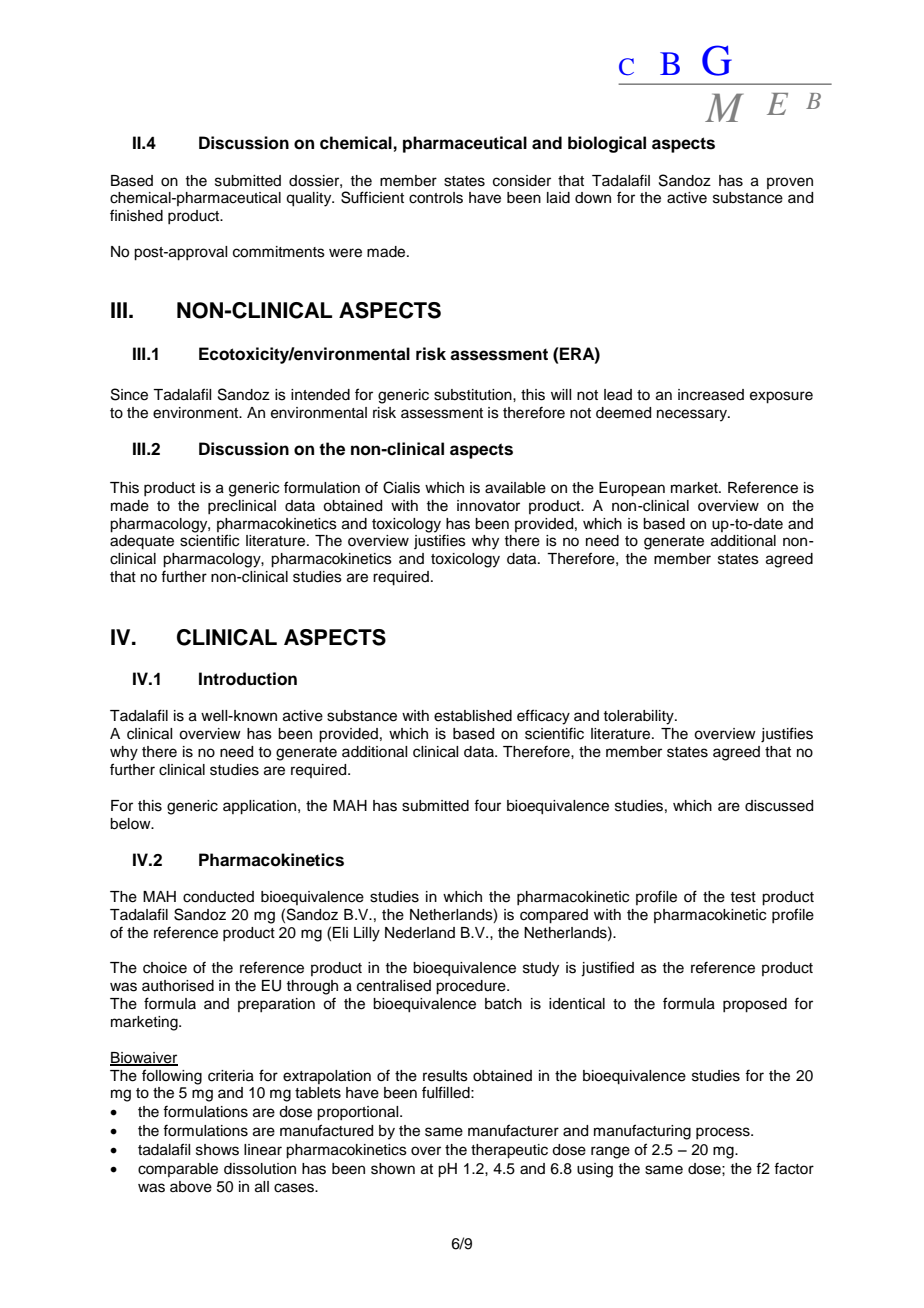 The height and width of the screenshot is (1308, 924). What do you see at coordinates (790, 183) in the screenshot?
I see `proven` at bounding box center [790, 183].
